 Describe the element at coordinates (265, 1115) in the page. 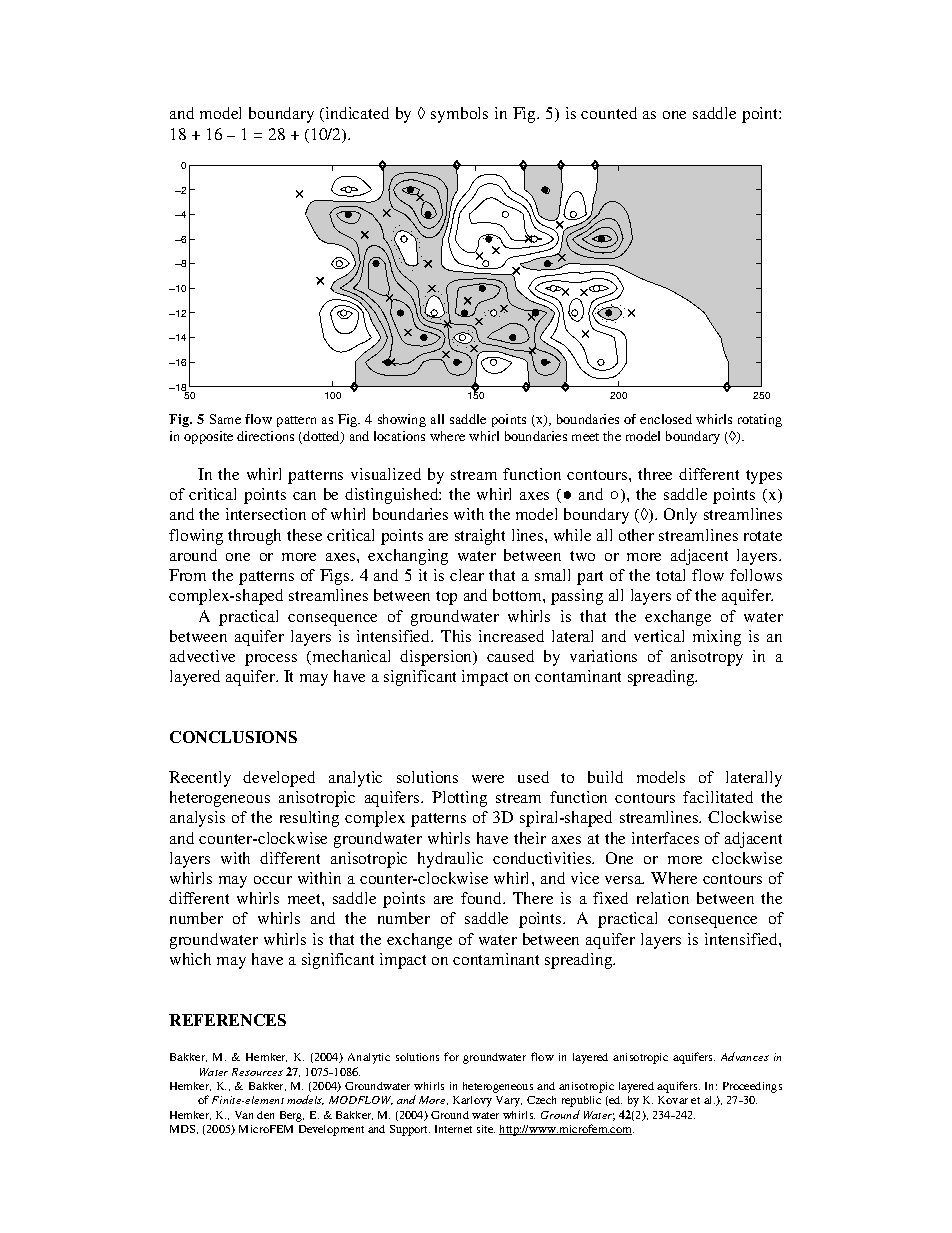

I see `den` at that location.
